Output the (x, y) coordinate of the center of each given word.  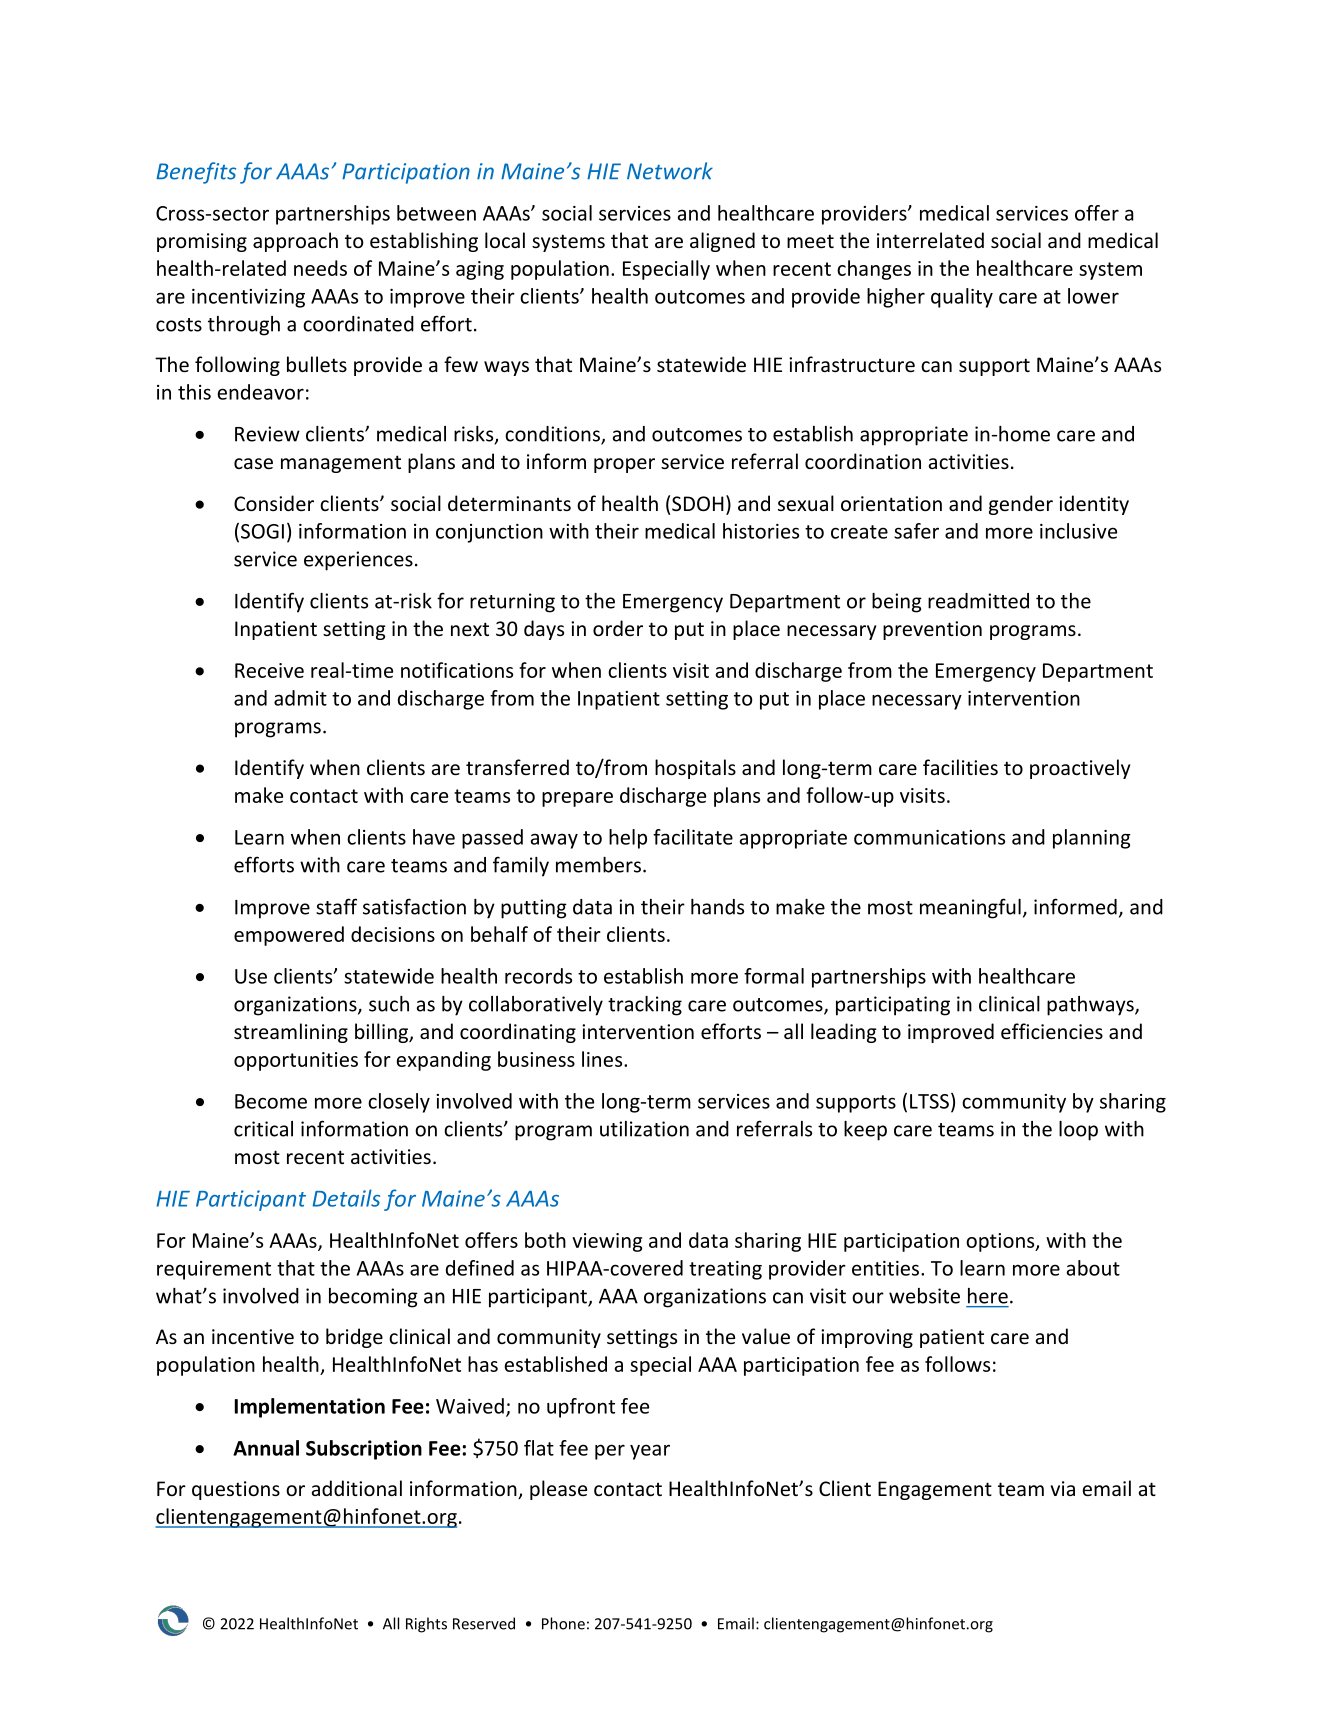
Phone (563, 1623)
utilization (644, 1129)
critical (263, 1129)
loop (1078, 1131)
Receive (269, 670)
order (618, 628)
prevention (932, 630)
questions (236, 1490)
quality (962, 298)
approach (295, 242)
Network (670, 171)
